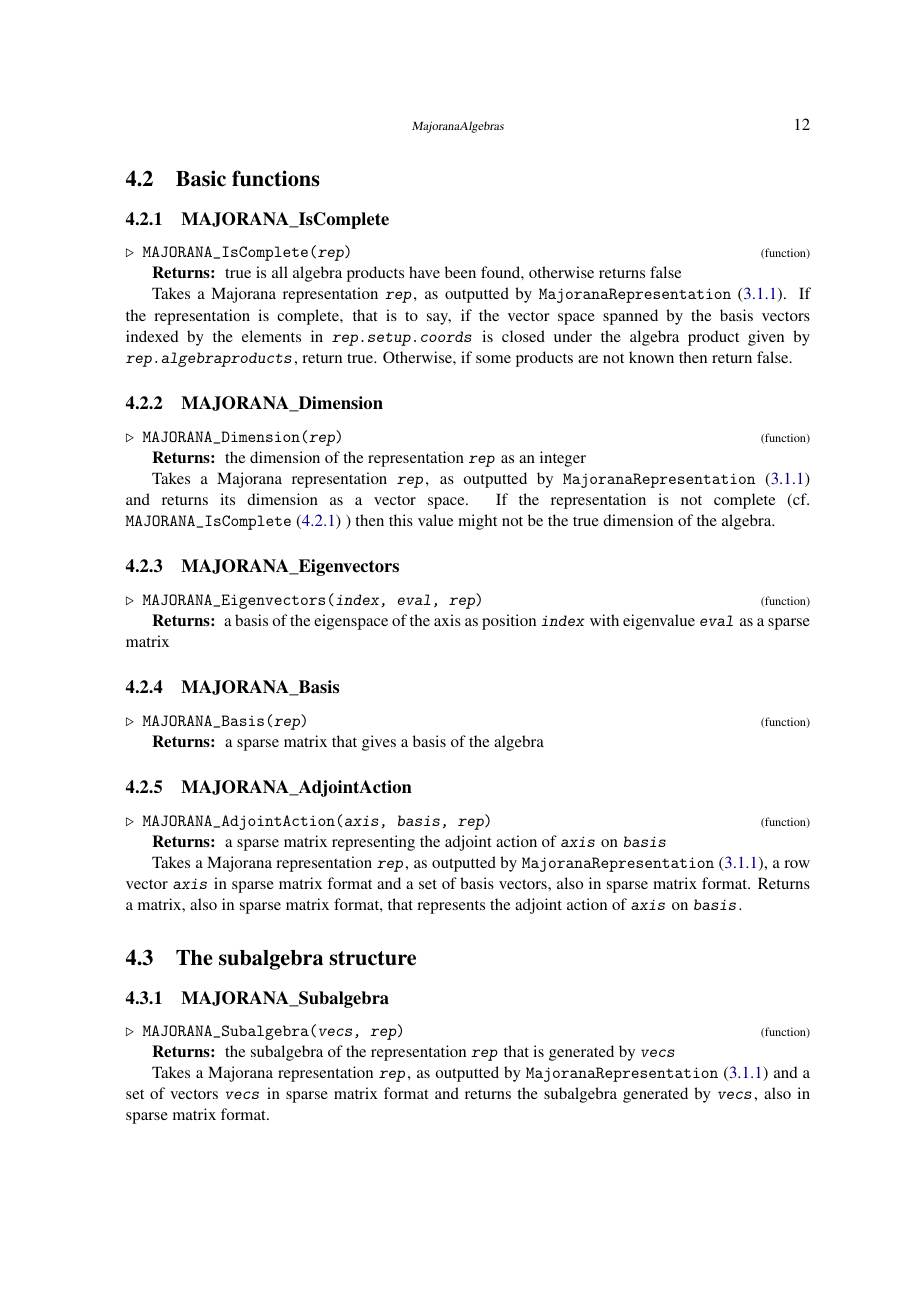 Image resolution: width=924 pixels, height=1308 pixels. What do you see at coordinates (372, 958) in the screenshot?
I see `structure` at bounding box center [372, 958].
